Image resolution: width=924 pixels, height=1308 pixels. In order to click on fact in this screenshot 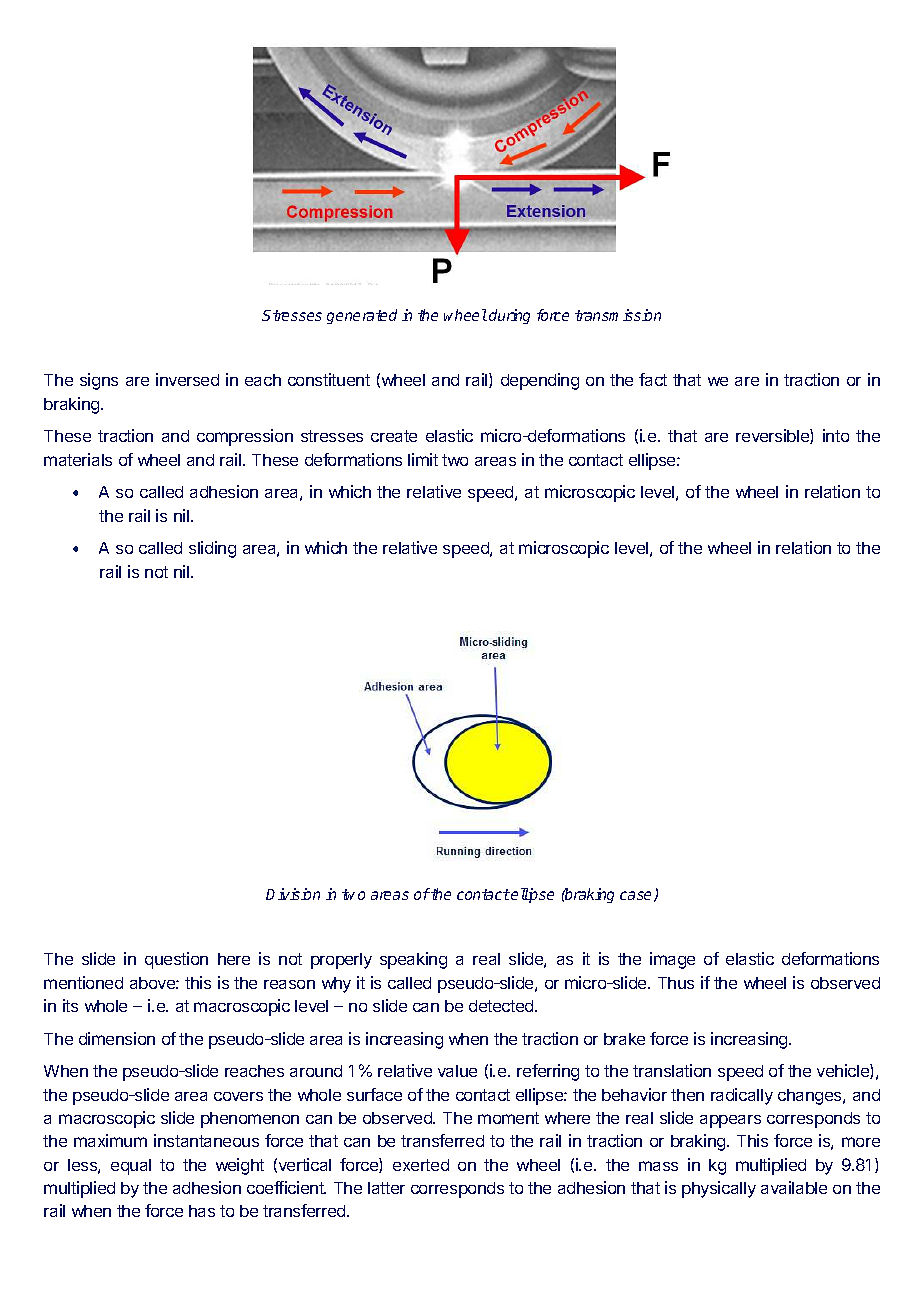, I will do `click(653, 379)`.
